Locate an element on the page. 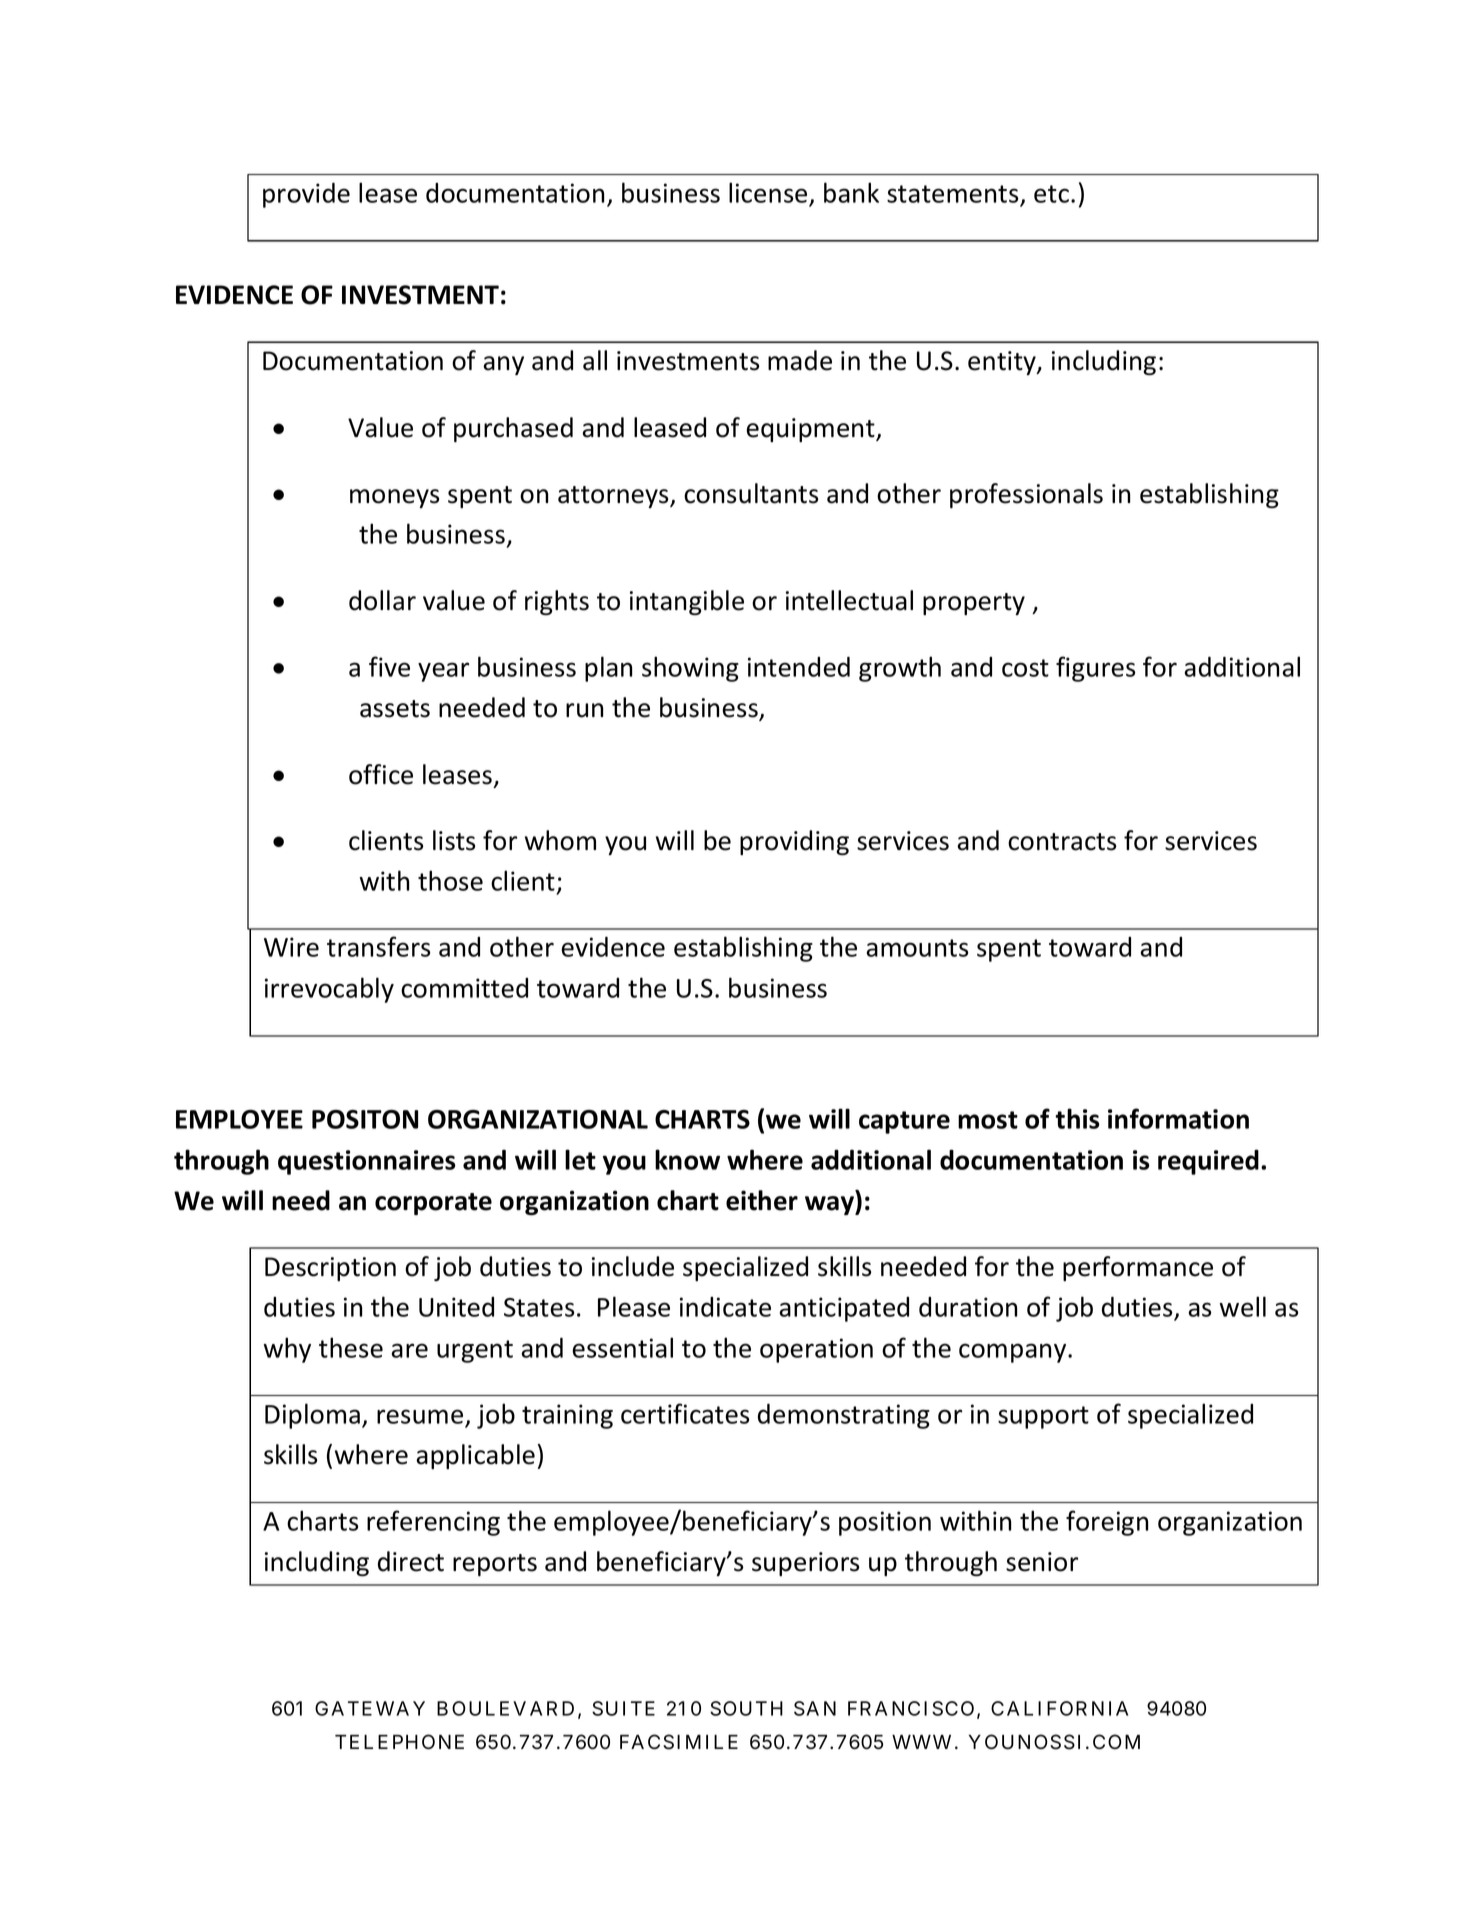 Image resolution: width=1479 pixels, height=1914 pixels. those is located at coordinates (450, 880).
